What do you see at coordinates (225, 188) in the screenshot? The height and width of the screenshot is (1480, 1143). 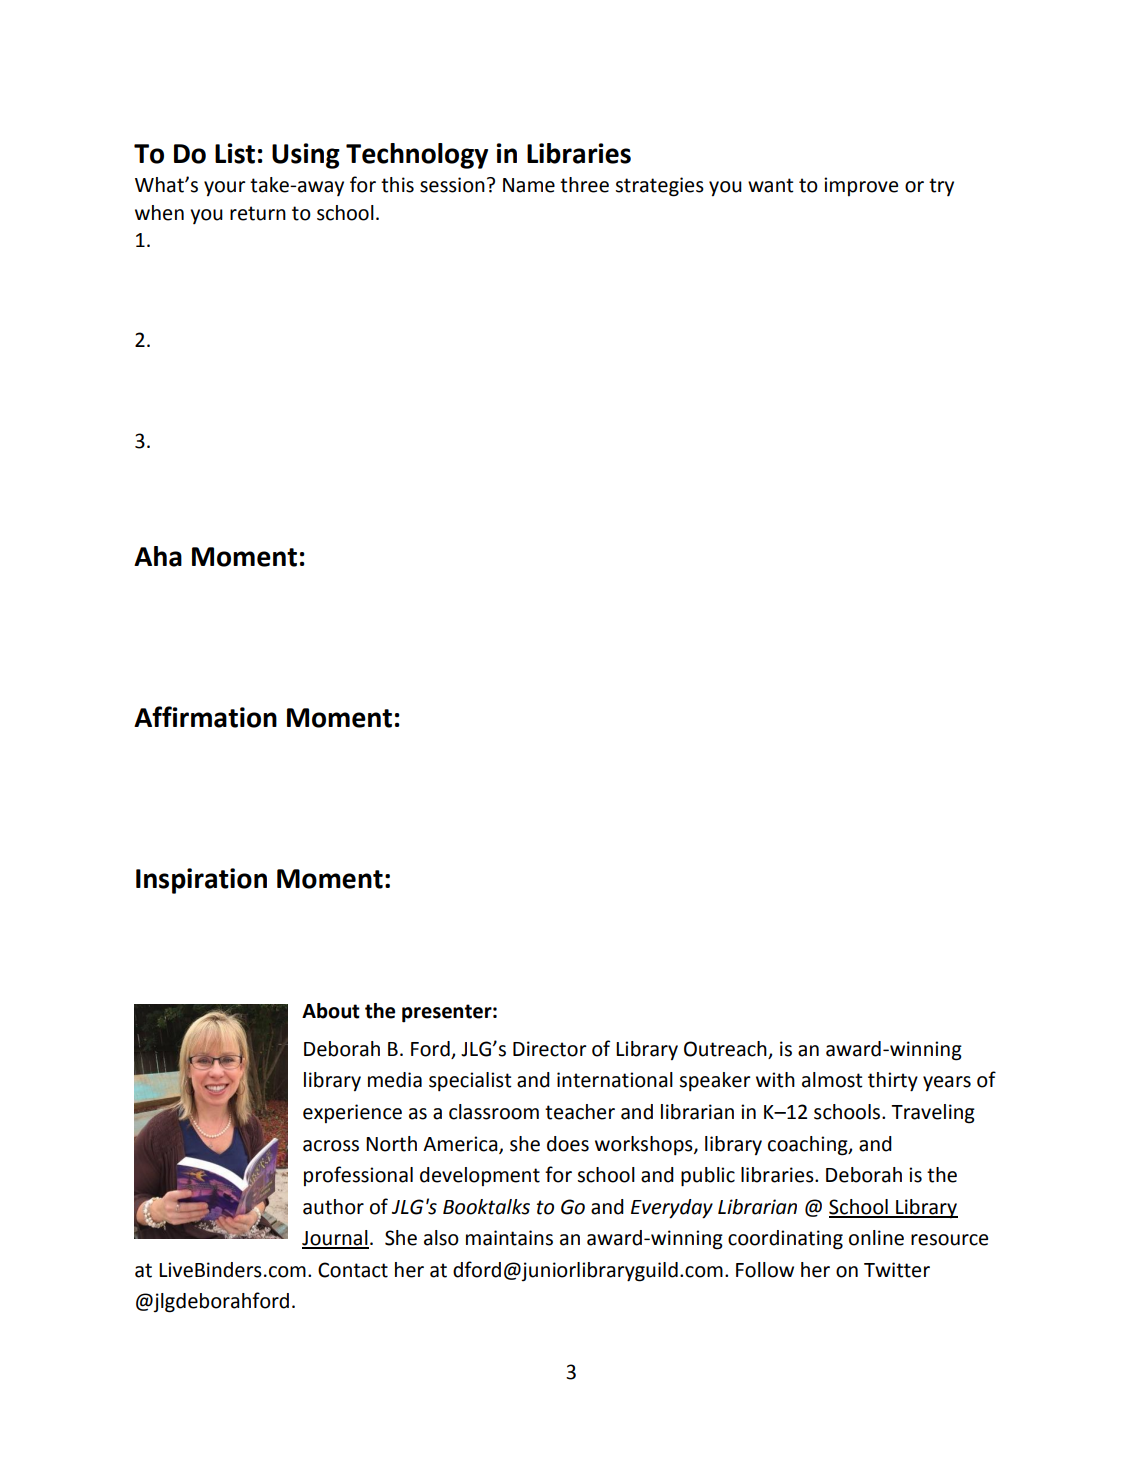 I see `your` at bounding box center [225, 188].
